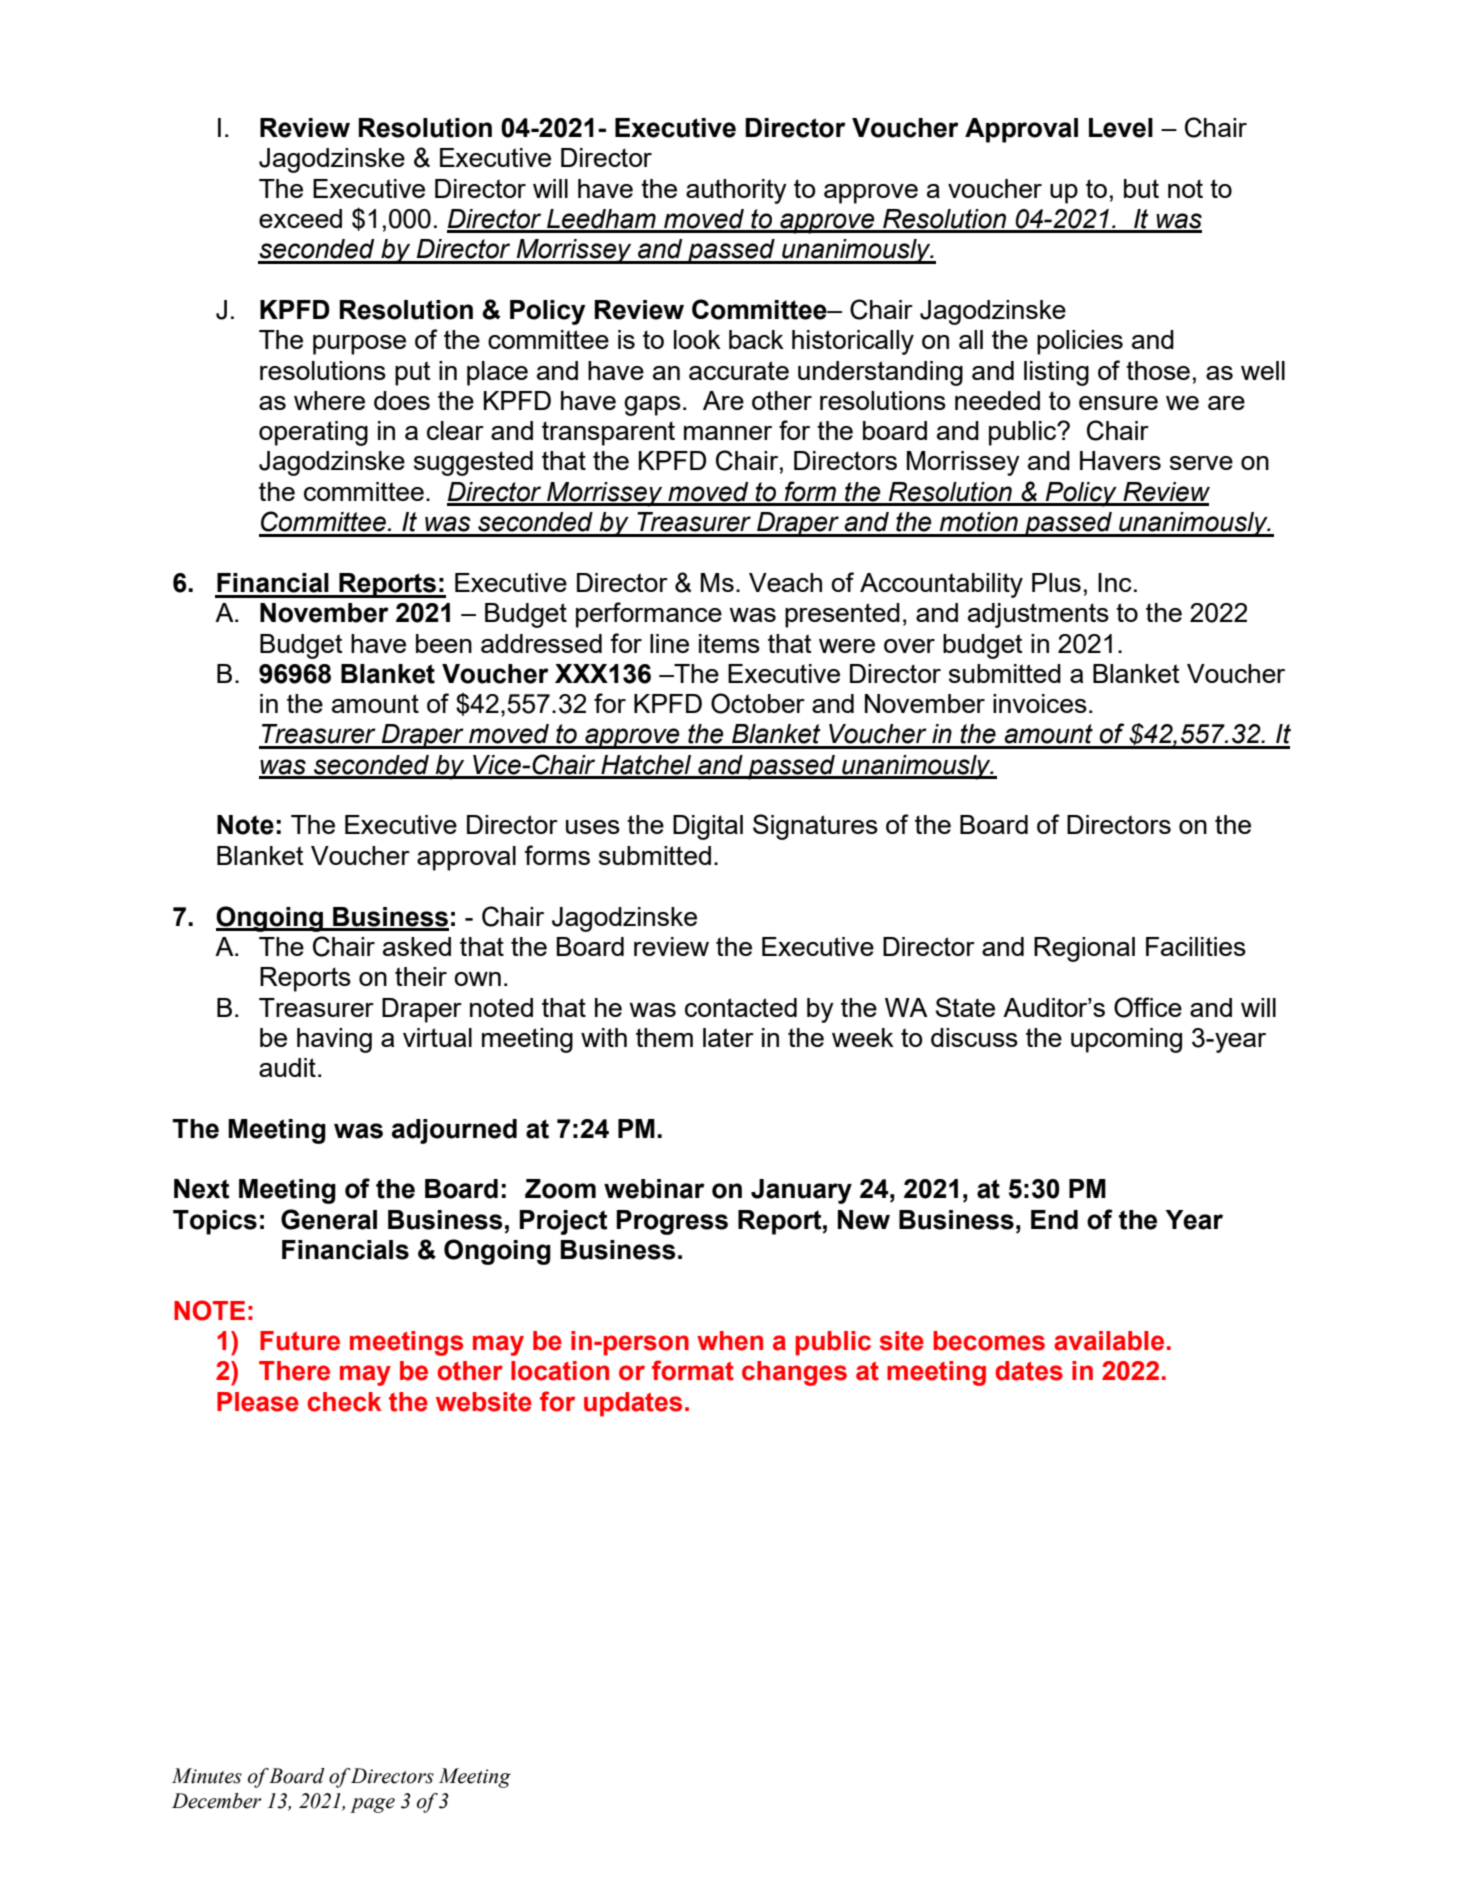 Image resolution: width=1467 pixels, height=1899 pixels. I want to click on but, so click(1141, 188).
